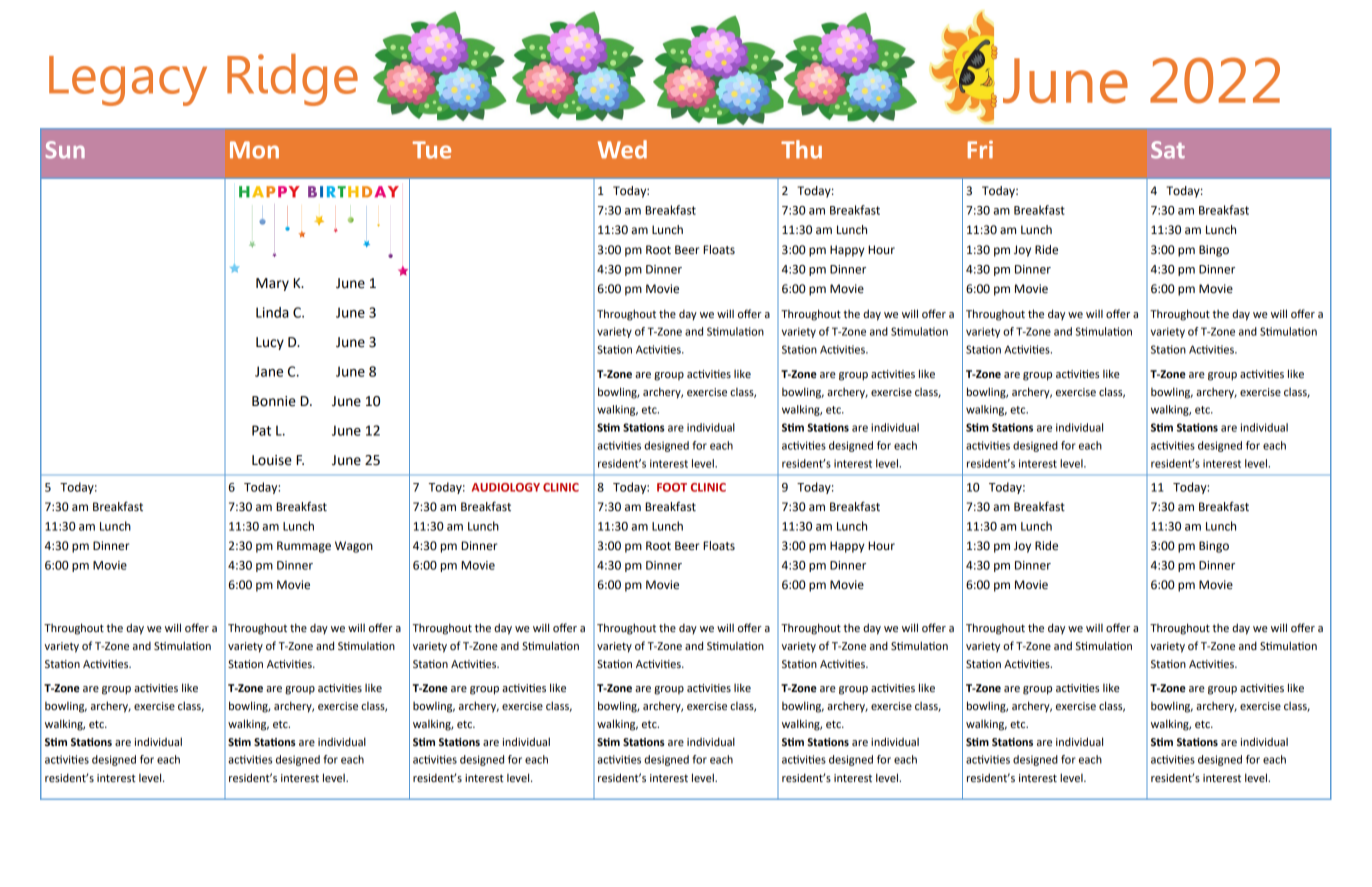 The height and width of the document is (887, 1372). Describe the element at coordinates (622, 149) in the document. I see `Wed` at that location.
